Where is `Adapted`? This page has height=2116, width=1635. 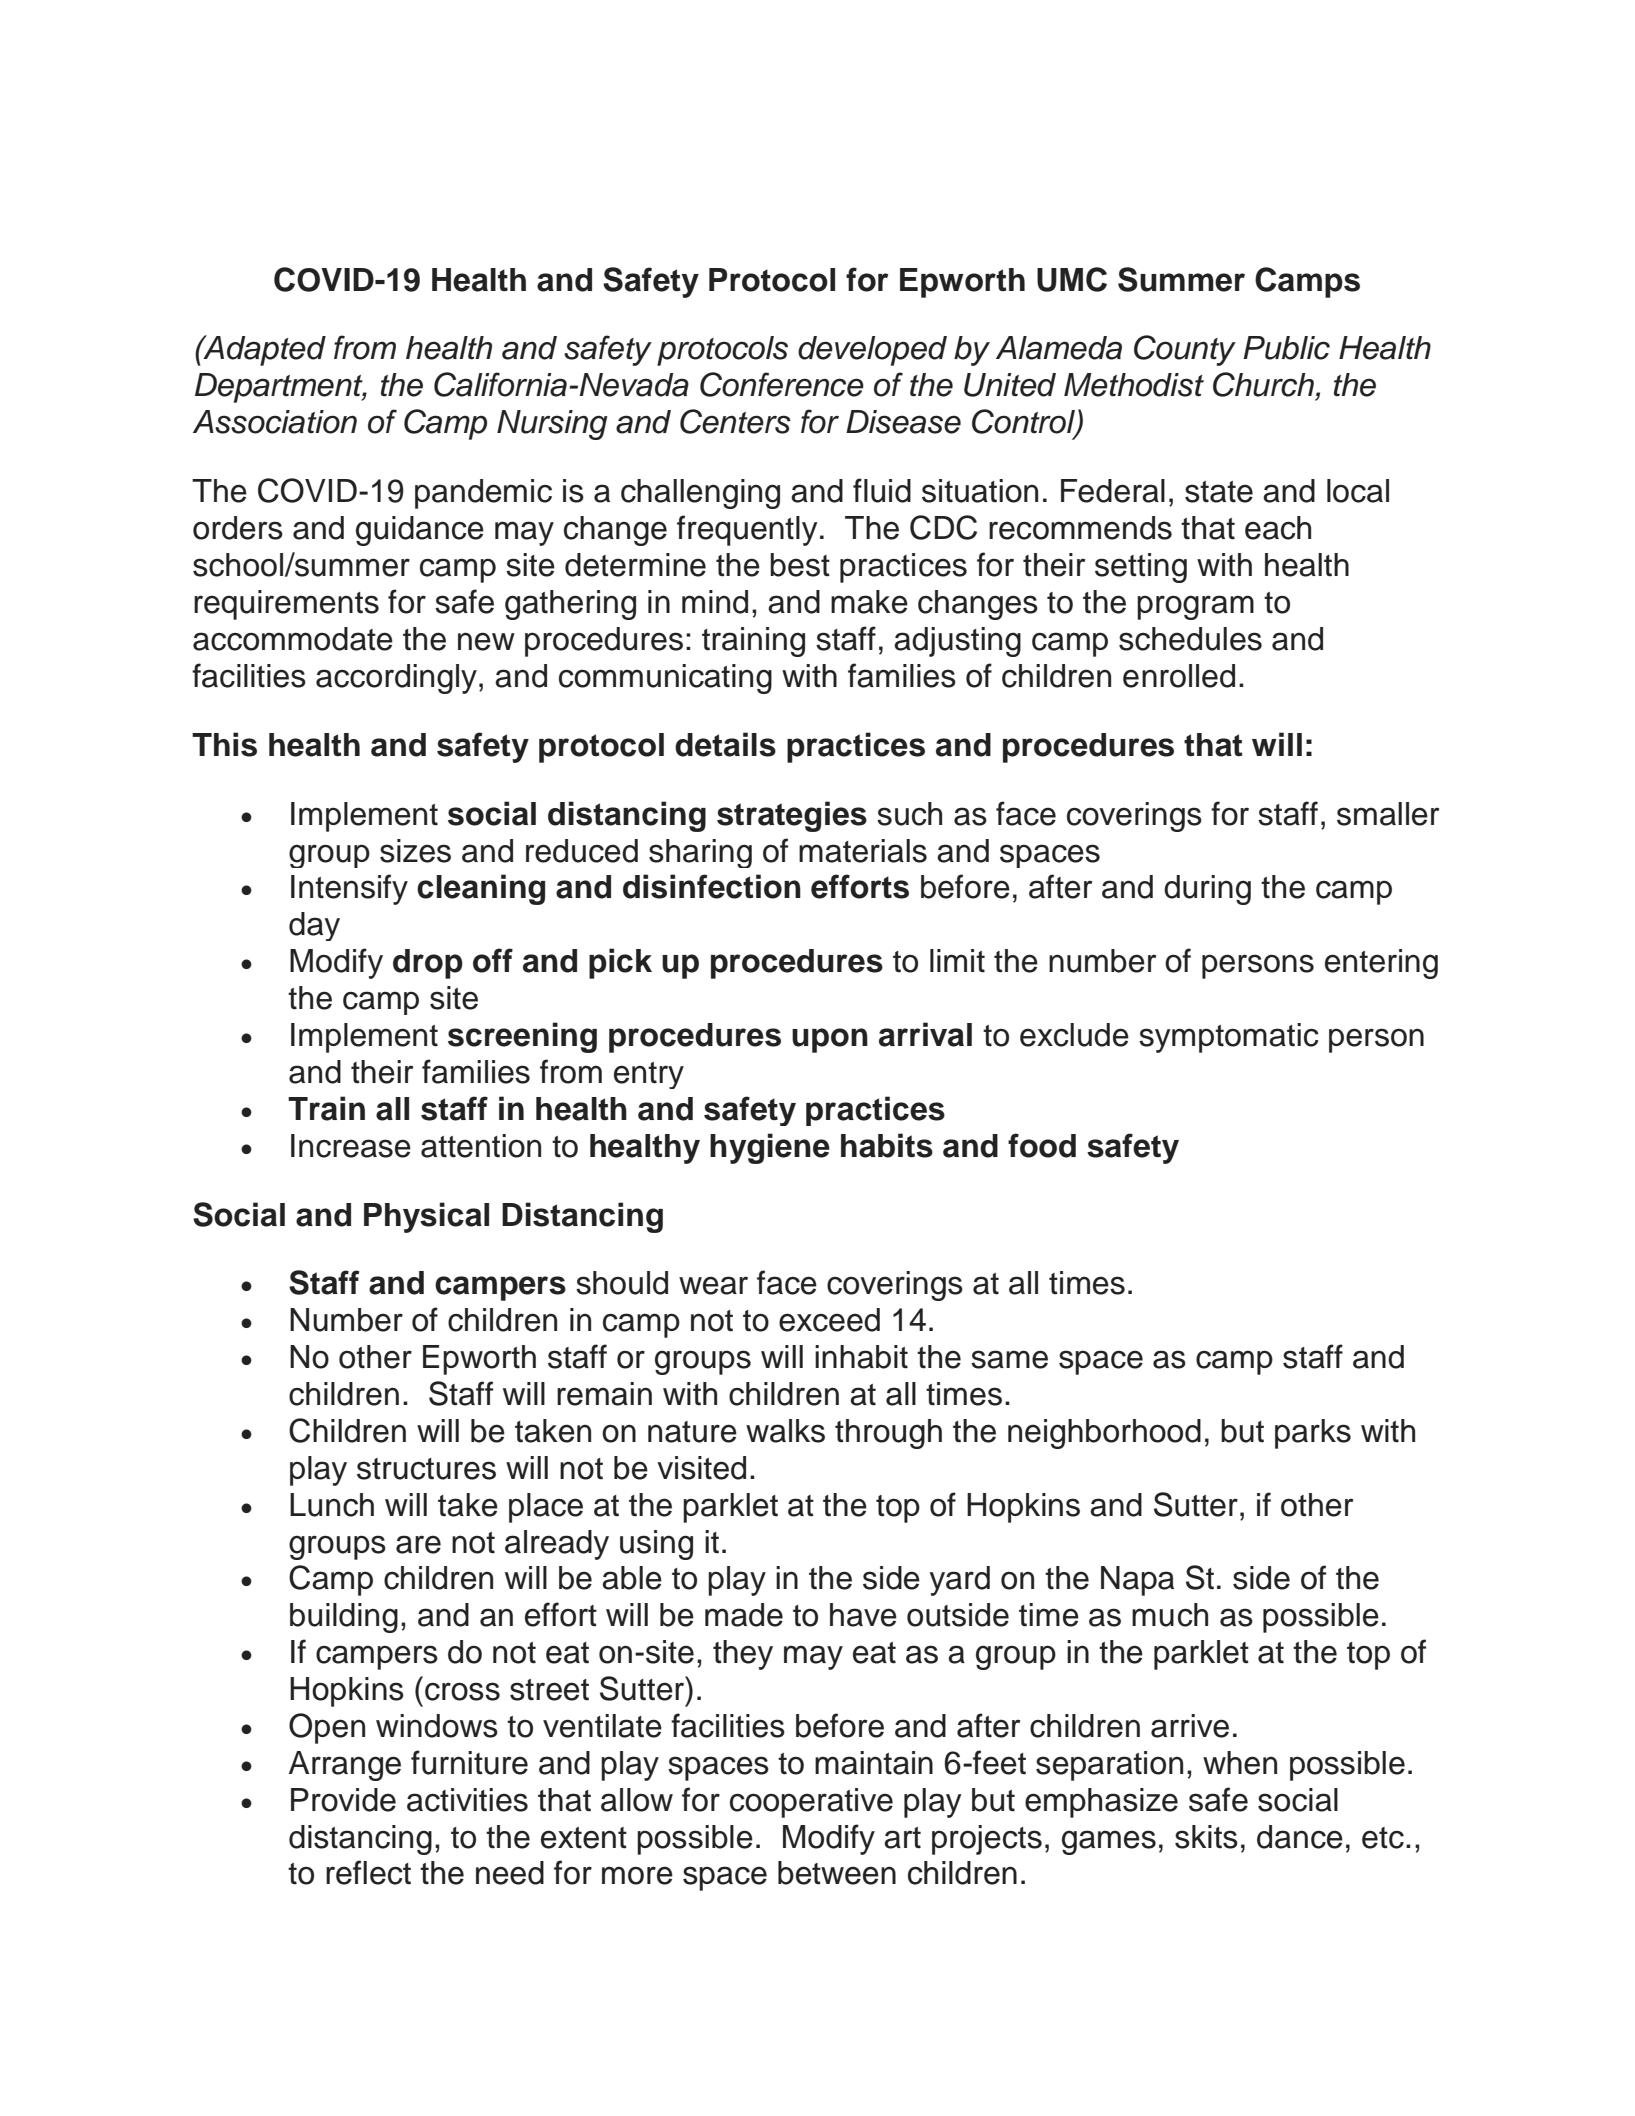 Adapted is located at coordinates (263, 350).
